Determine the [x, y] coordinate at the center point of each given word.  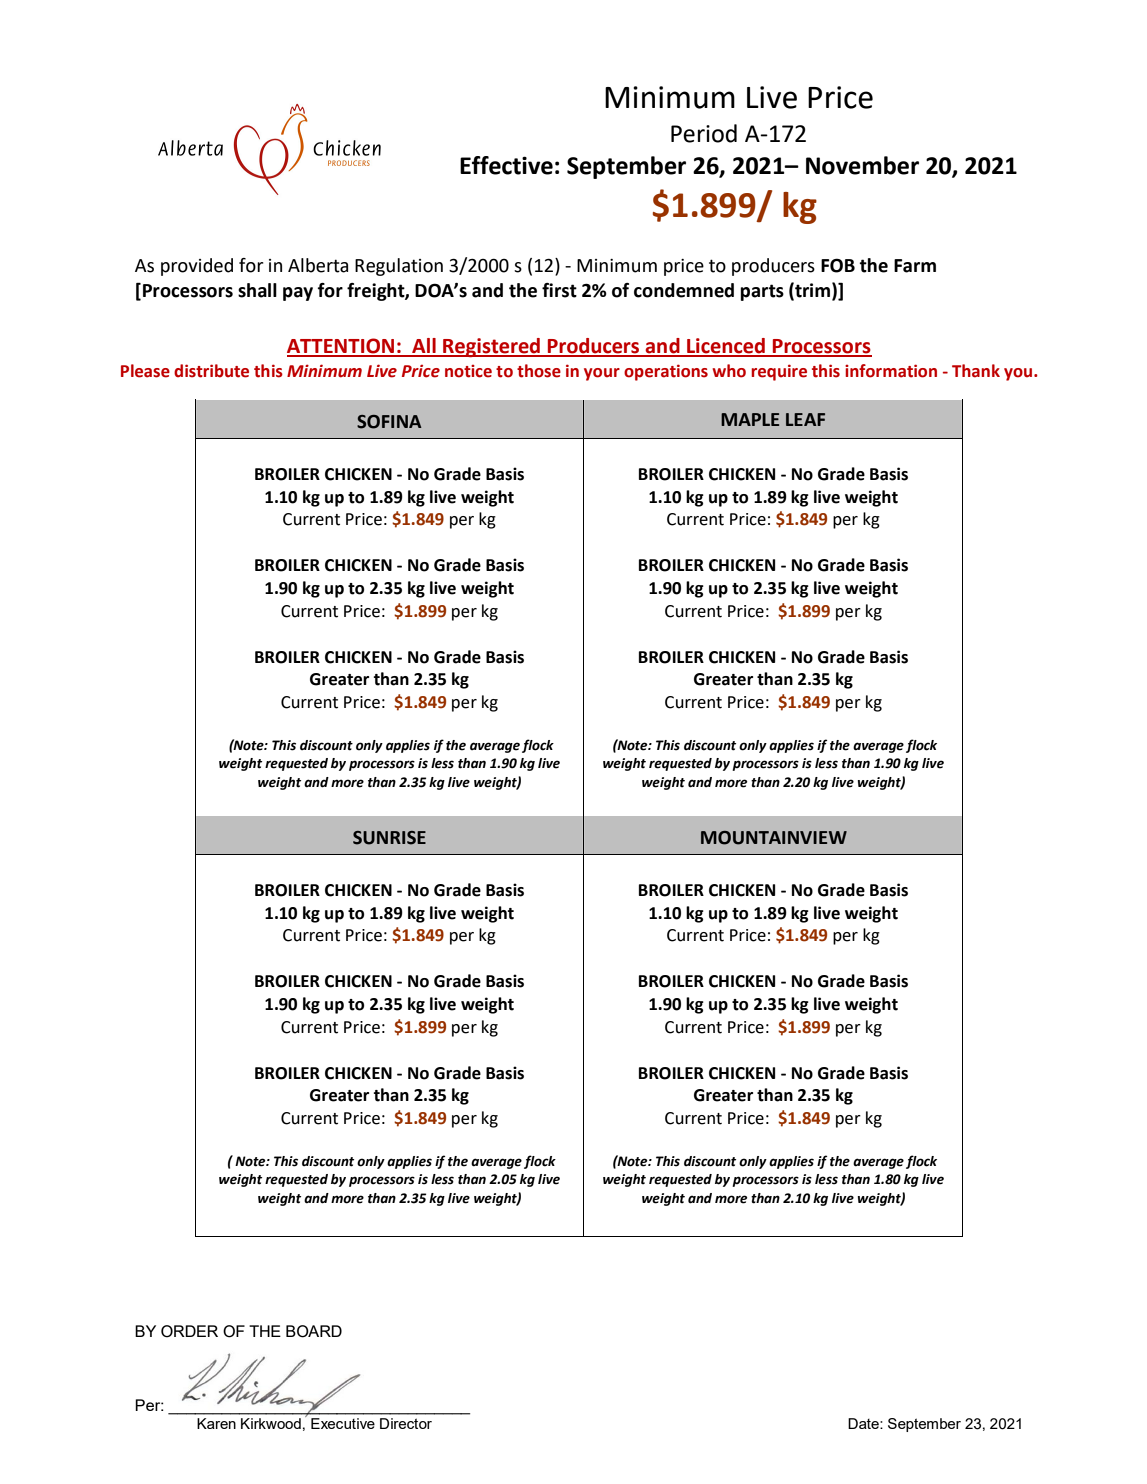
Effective [506, 165]
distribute [211, 371]
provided [197, 267]
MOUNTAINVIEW [774, 838]
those [539, 371]
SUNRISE [389, 838]
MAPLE [750, 419]
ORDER [189, 1331]
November [862, 165]
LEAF [805, 419]
